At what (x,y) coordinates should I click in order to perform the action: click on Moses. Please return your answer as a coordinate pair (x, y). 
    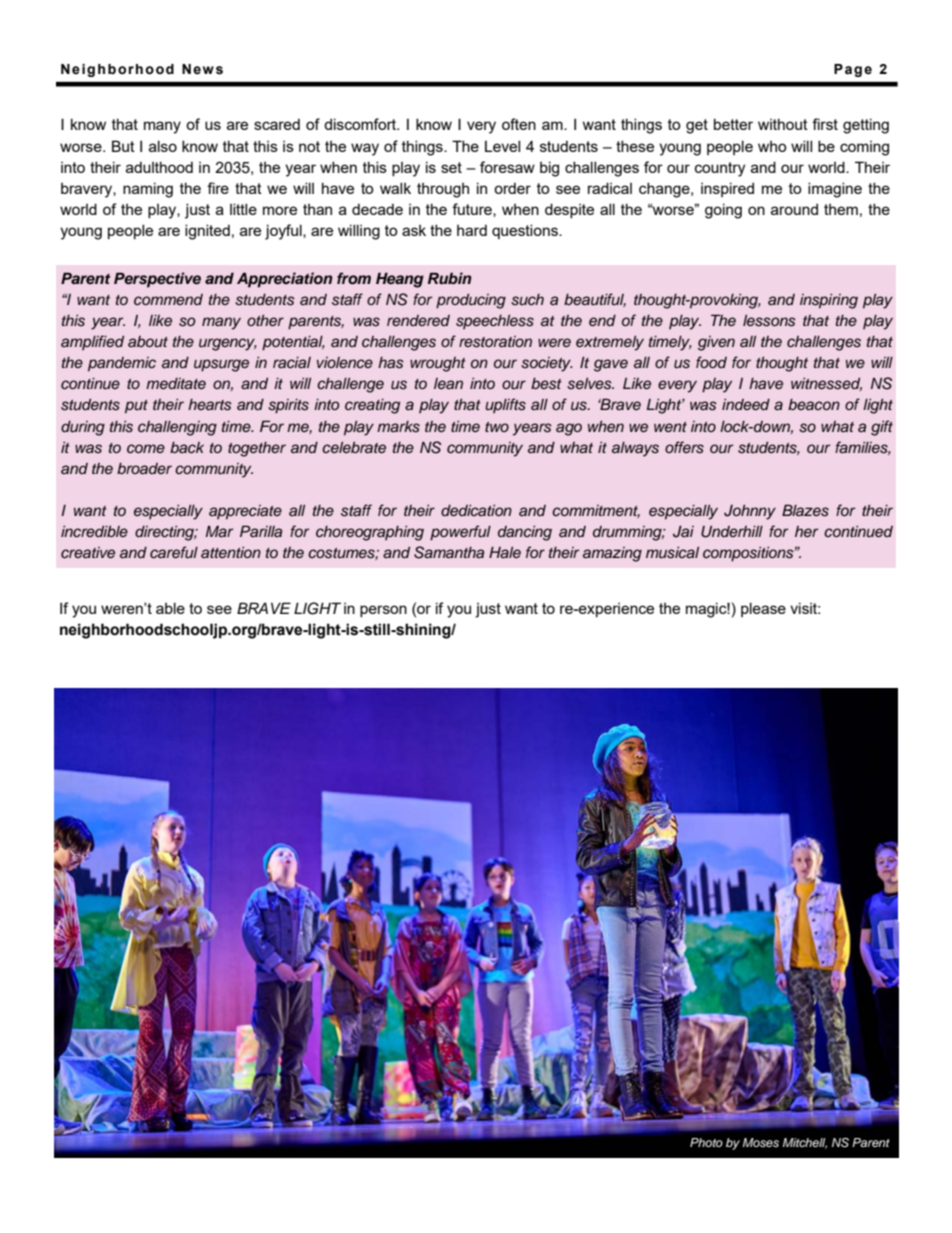
    Looking at the image, I should click on (761, 1142).
